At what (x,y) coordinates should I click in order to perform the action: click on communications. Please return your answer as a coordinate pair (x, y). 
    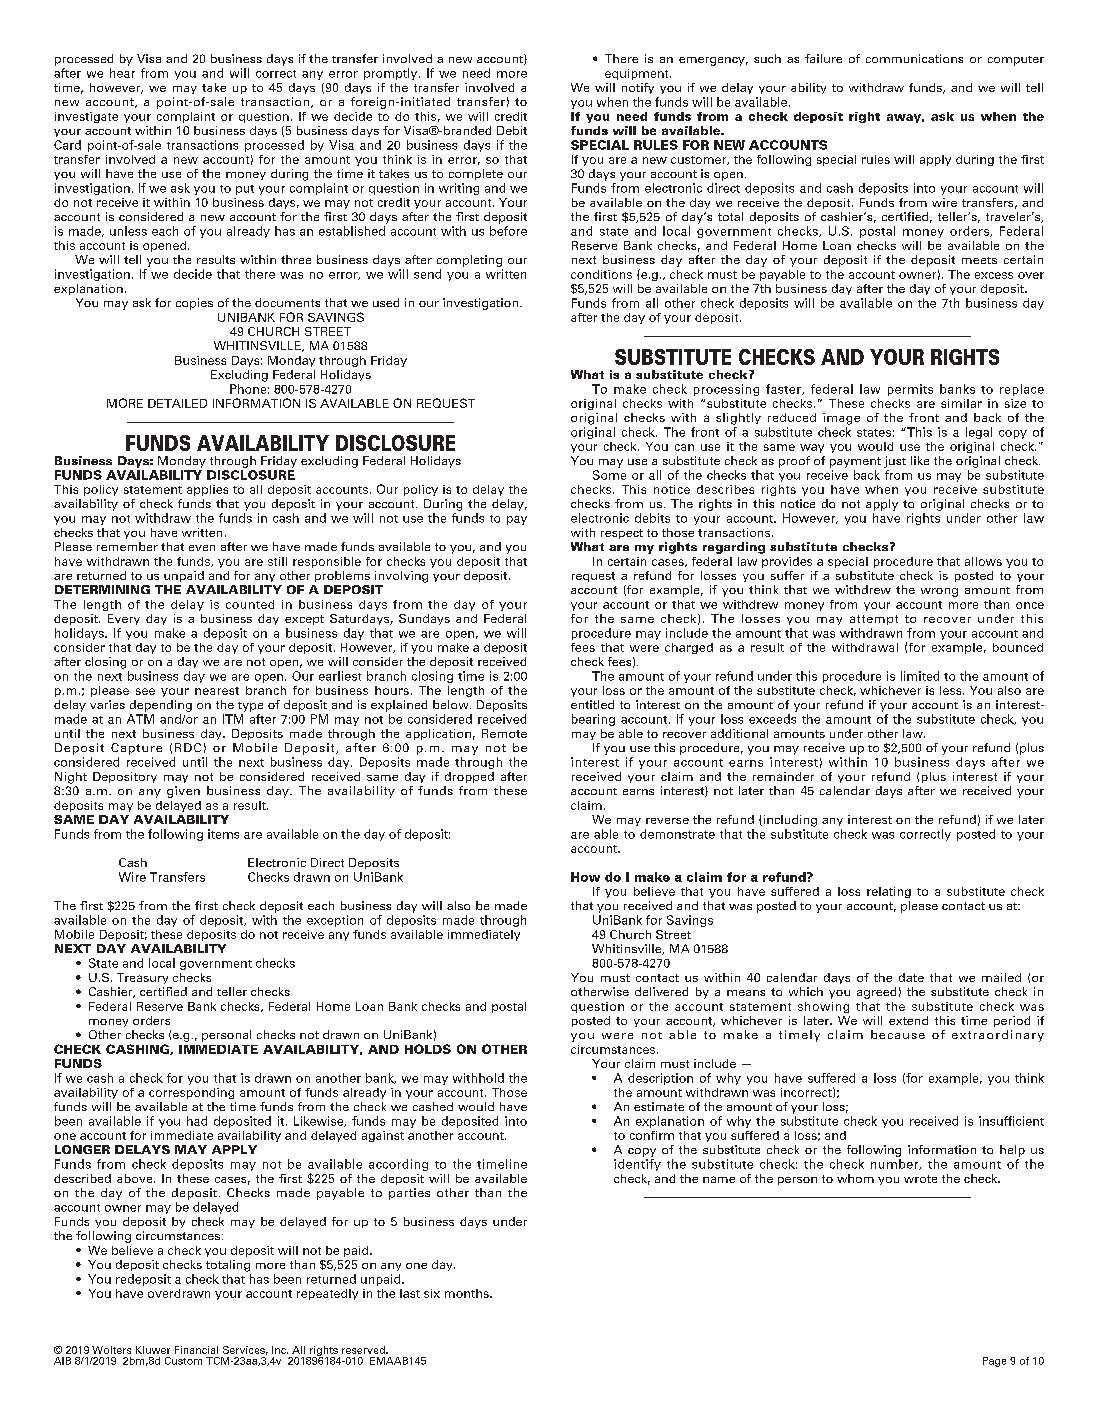
    Looking at the image, I should click on (914, 58).
